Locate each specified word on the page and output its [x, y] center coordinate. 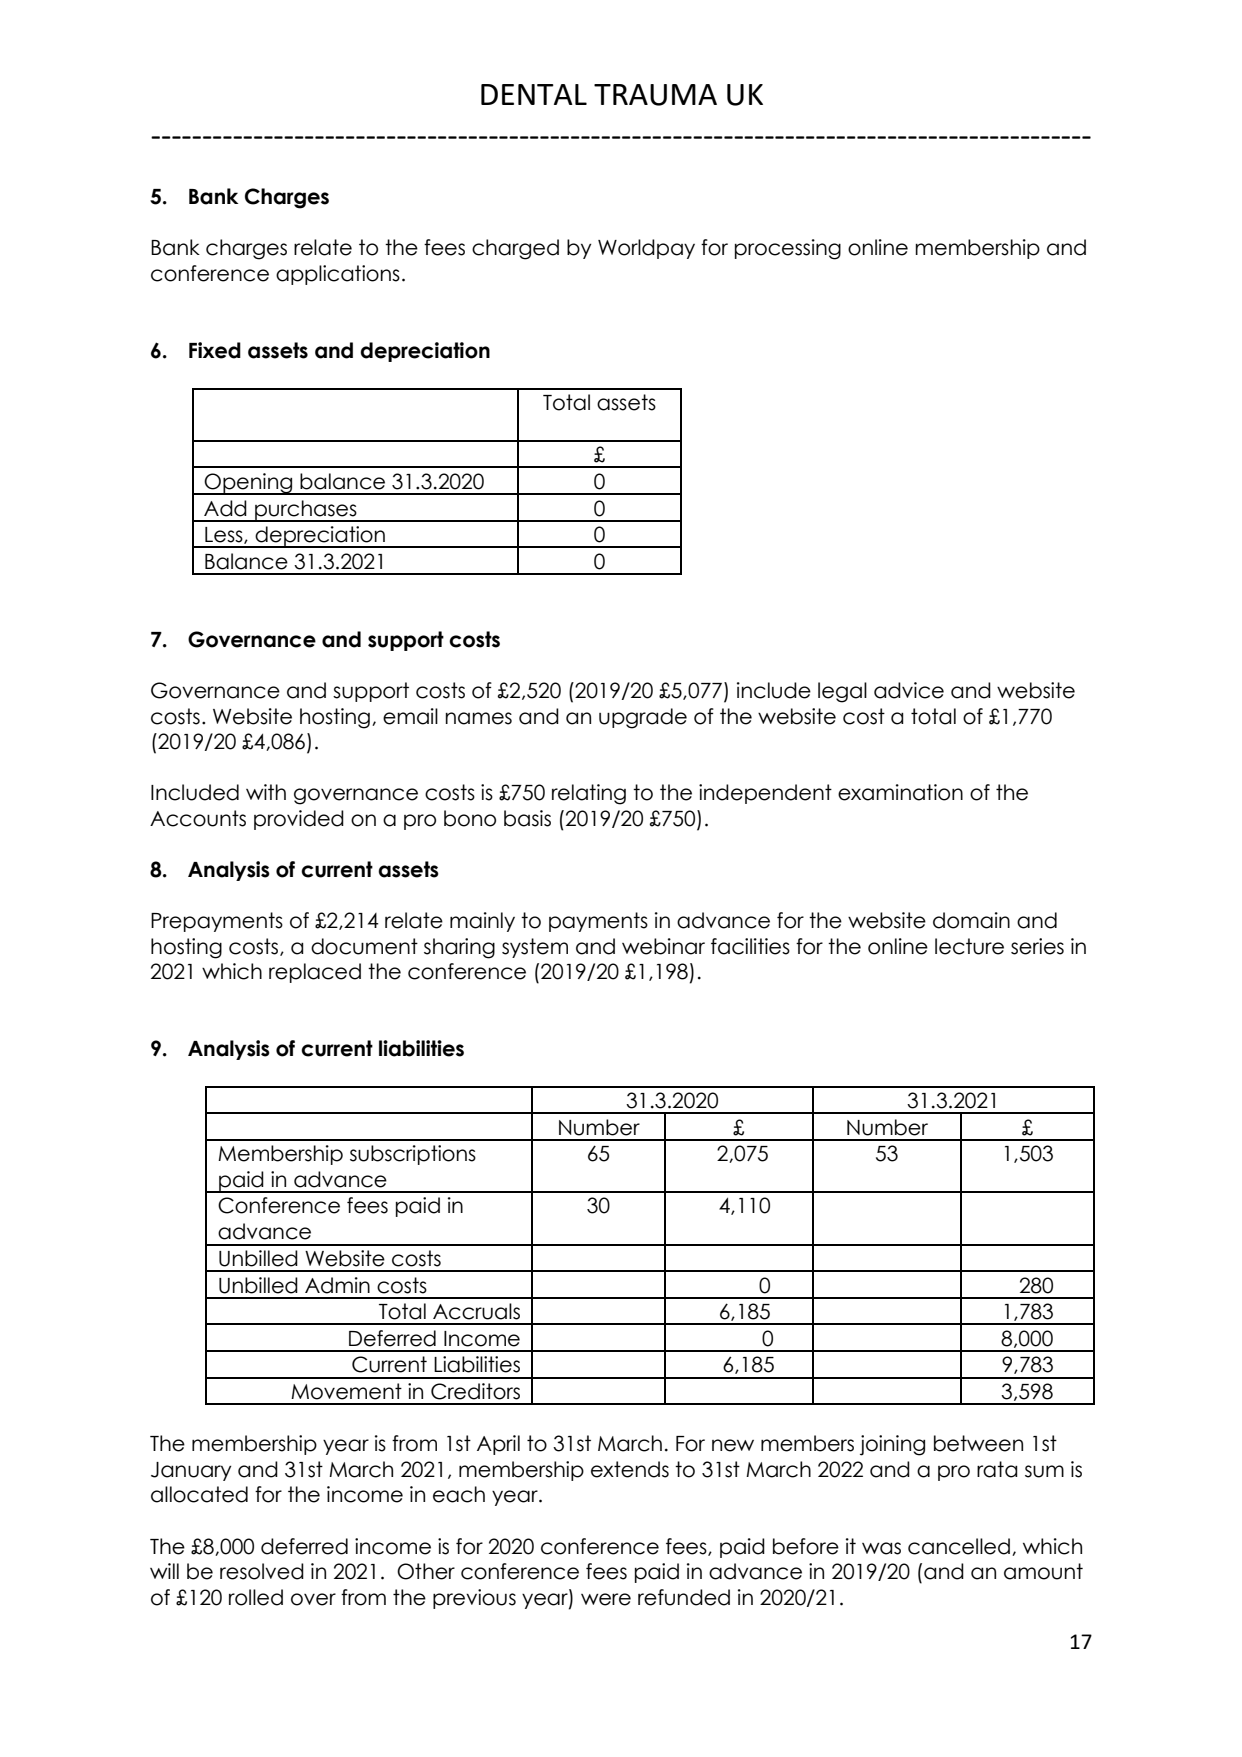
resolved [262, 1571]
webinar [663, 946]
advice [909, 690]
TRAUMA [655, 95]
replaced [315, 973]
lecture [969, 946]
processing [788, 249]
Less [225, 535]
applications [338, 275]
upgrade [643, 718]
